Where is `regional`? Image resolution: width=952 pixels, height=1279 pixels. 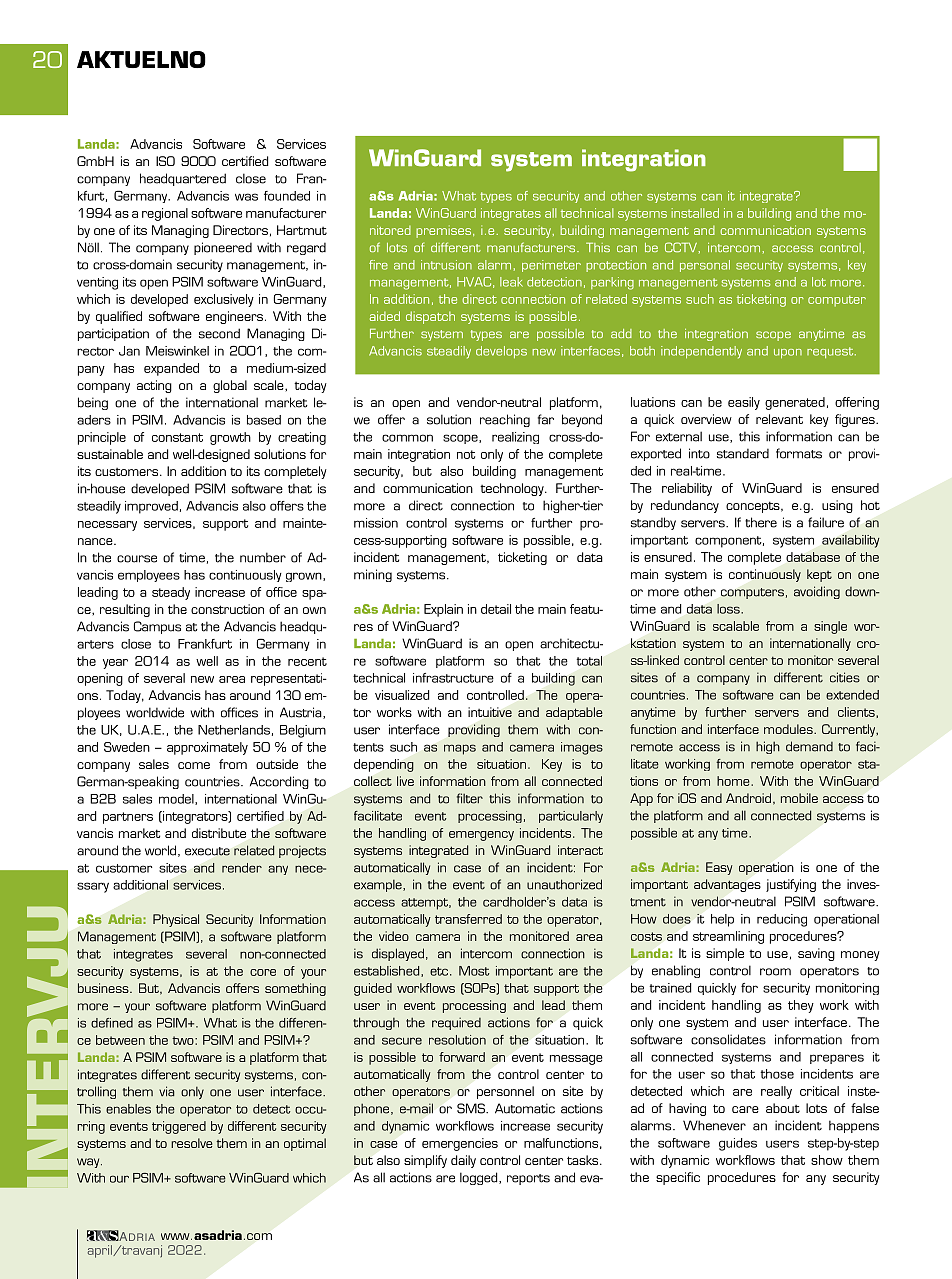 regional is located at coordinates (165, 214).
